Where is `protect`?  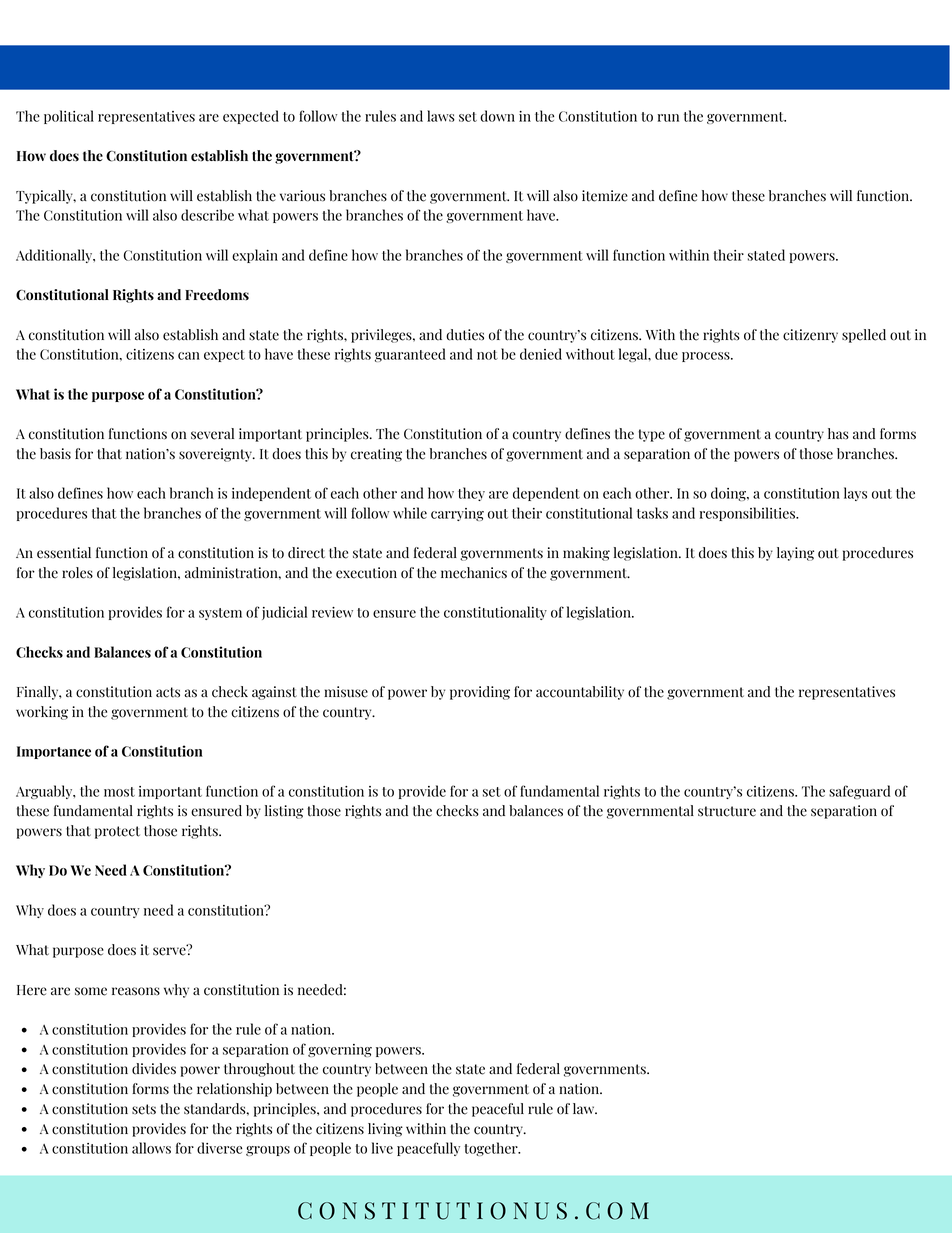
protect is located at coordinates (117, 832).
